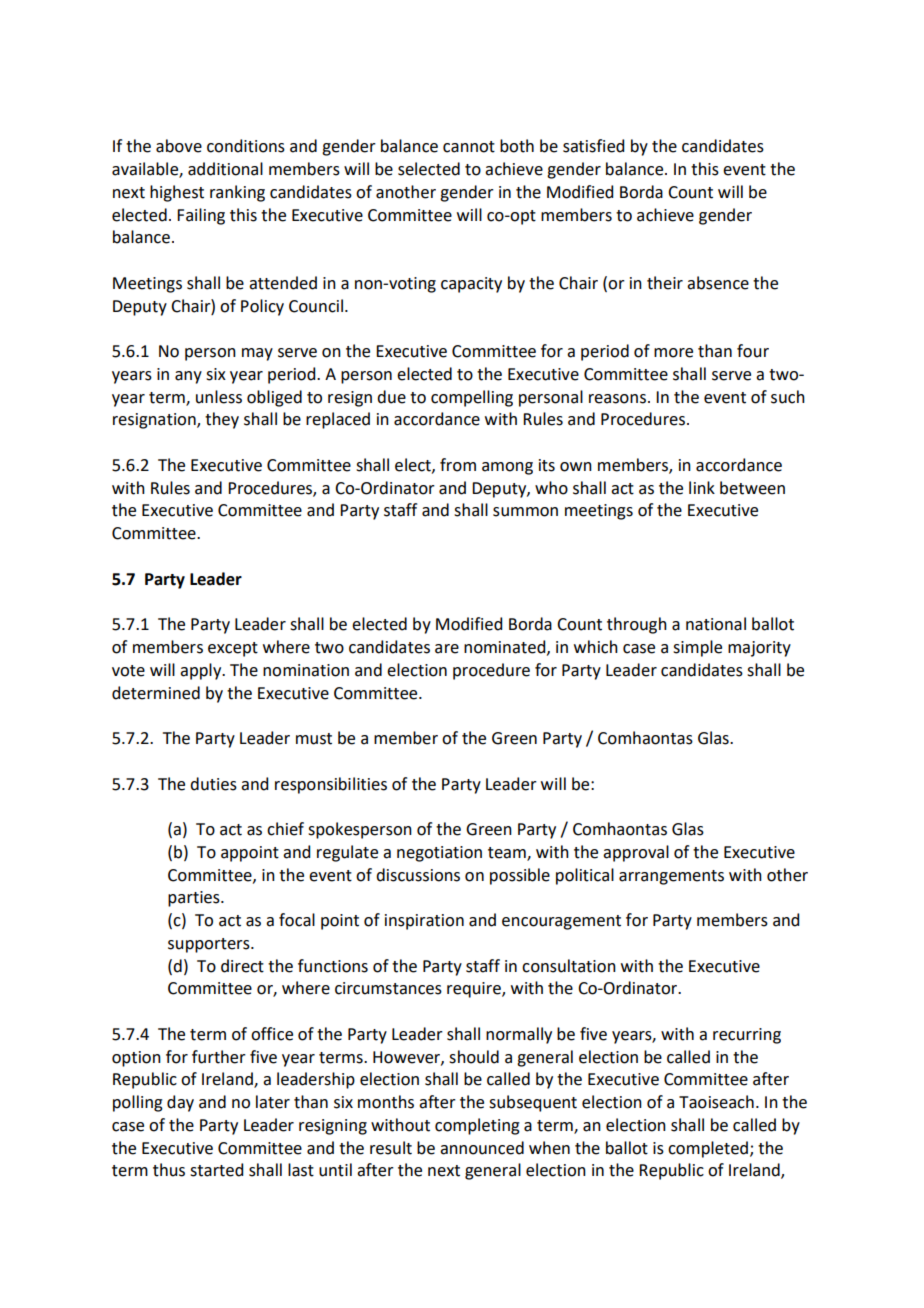 This screenshot has height=1308, width=924. I want to click on completing, so click(477, 1126).
